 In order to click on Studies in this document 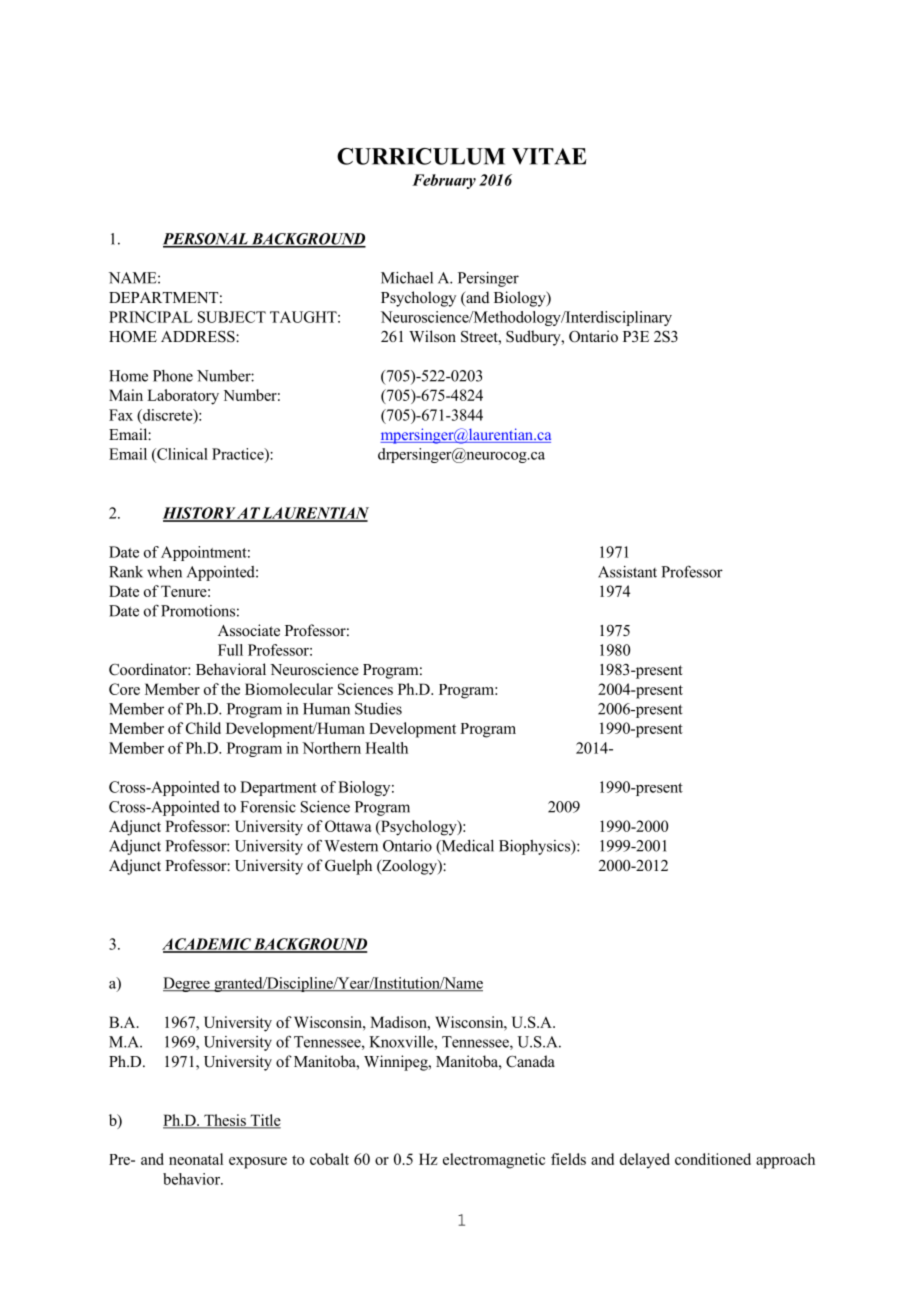, I will do `click(378, 709)`.
